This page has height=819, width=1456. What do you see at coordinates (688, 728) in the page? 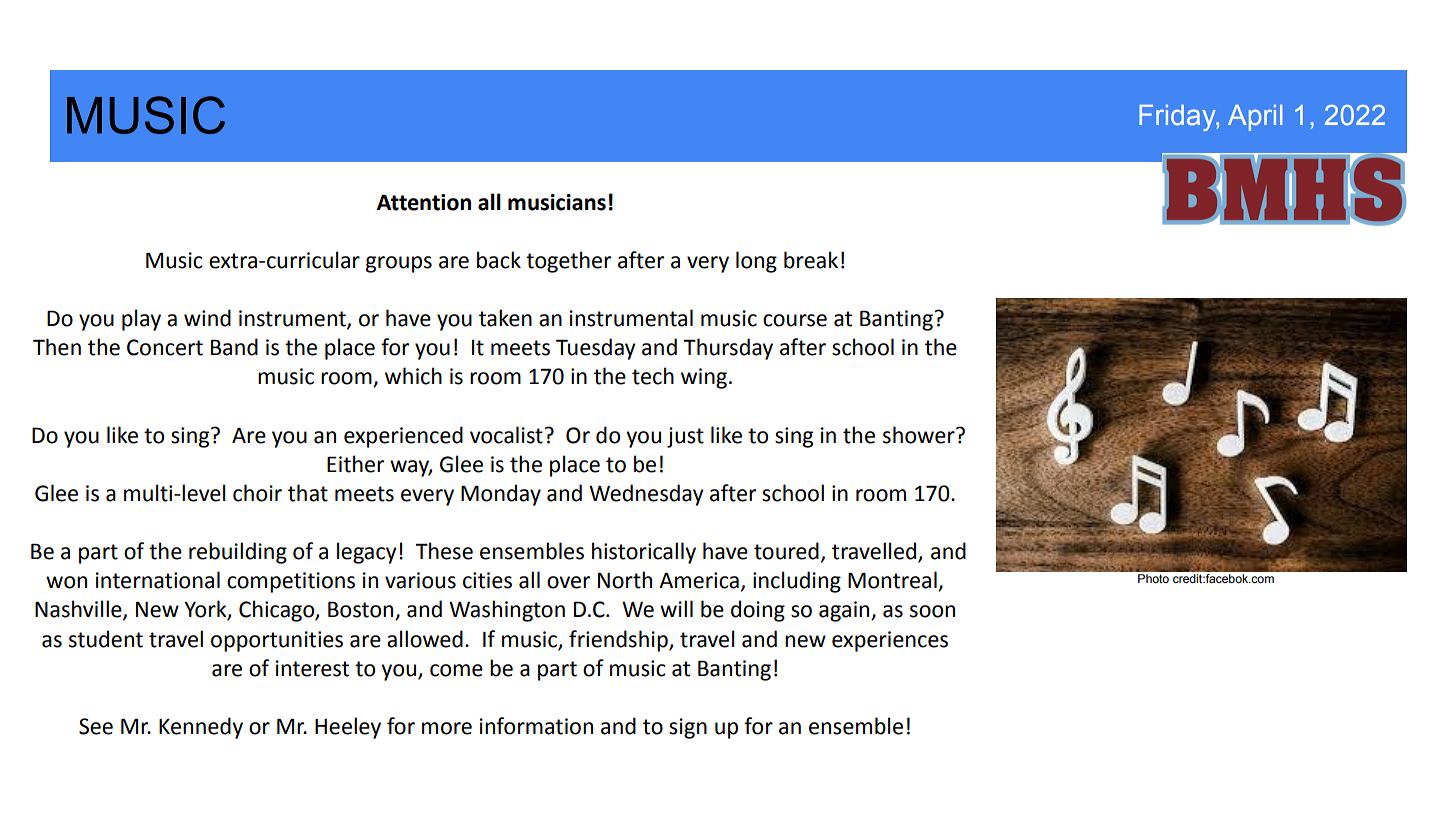
I see `sign` at bounding box center [688, 728].
